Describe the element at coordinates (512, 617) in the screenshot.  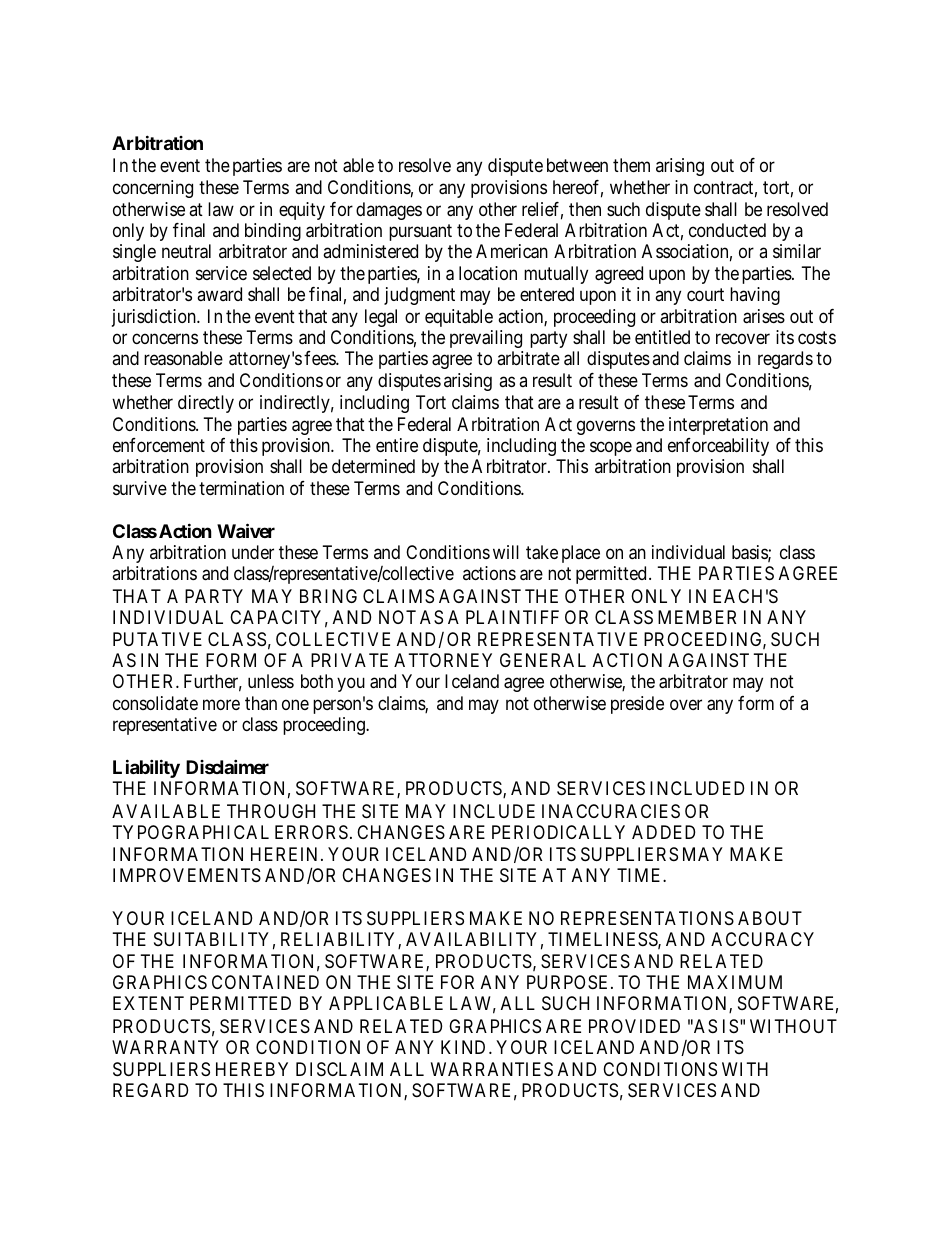
I see `PLAINTIFF` at that location.
